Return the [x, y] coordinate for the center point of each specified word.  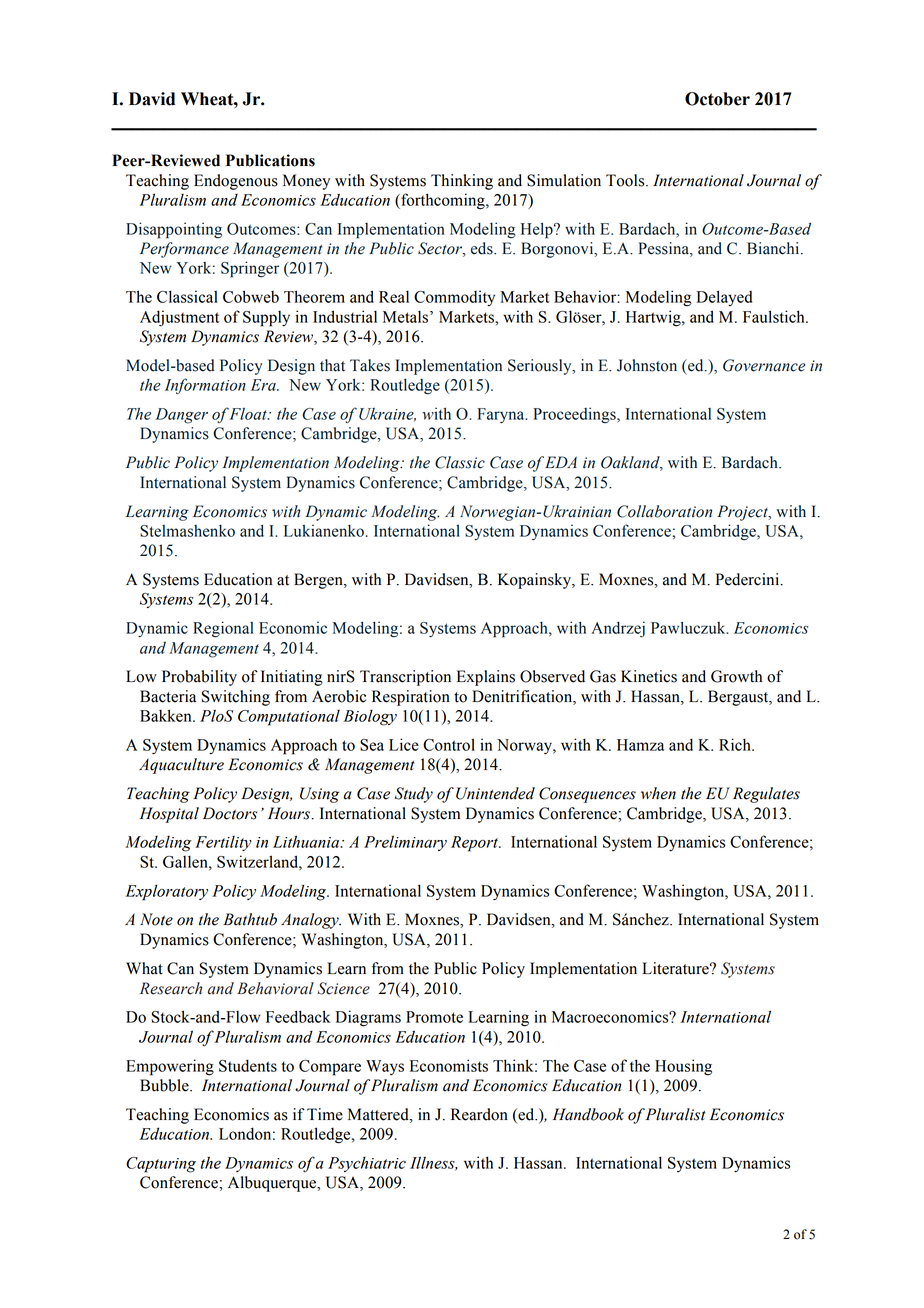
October [717, 99]
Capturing [161, 1165]
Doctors [230, 813]
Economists [449, 1065]
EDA [561, 462]
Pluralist [675, 1114]
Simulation [564, 180]
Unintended [495, 793]
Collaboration [664, 511]
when [658, 793]
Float [248, 413]
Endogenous [236, 182]
